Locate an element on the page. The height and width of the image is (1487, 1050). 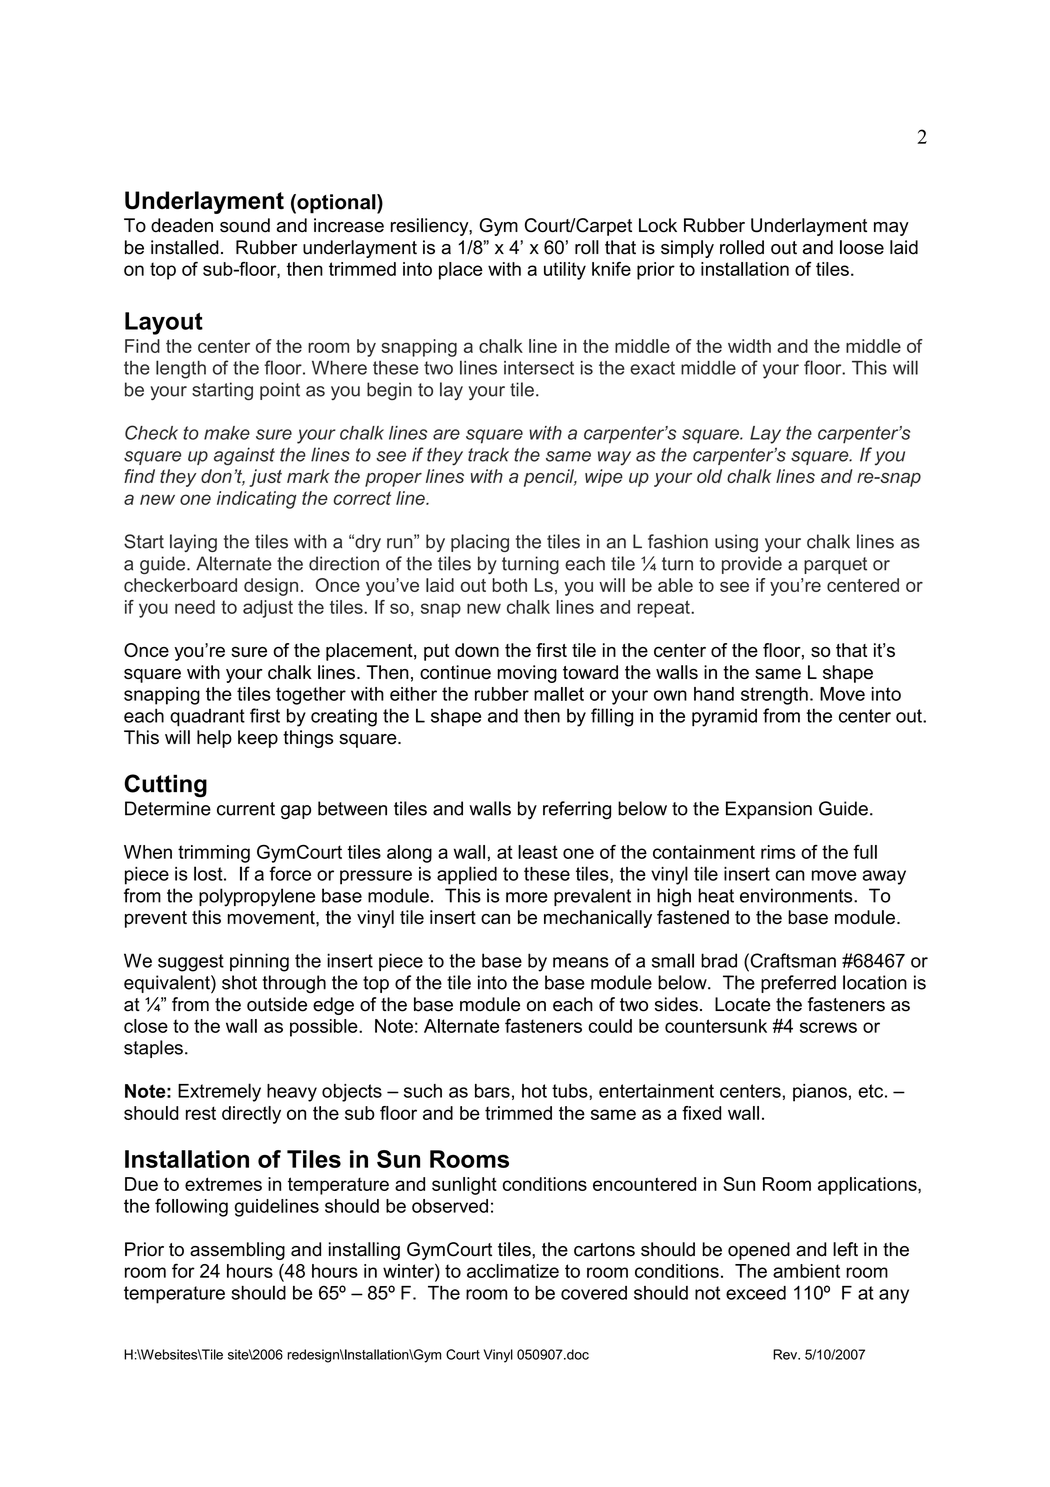
utility is located at coordinates (565, 271).
